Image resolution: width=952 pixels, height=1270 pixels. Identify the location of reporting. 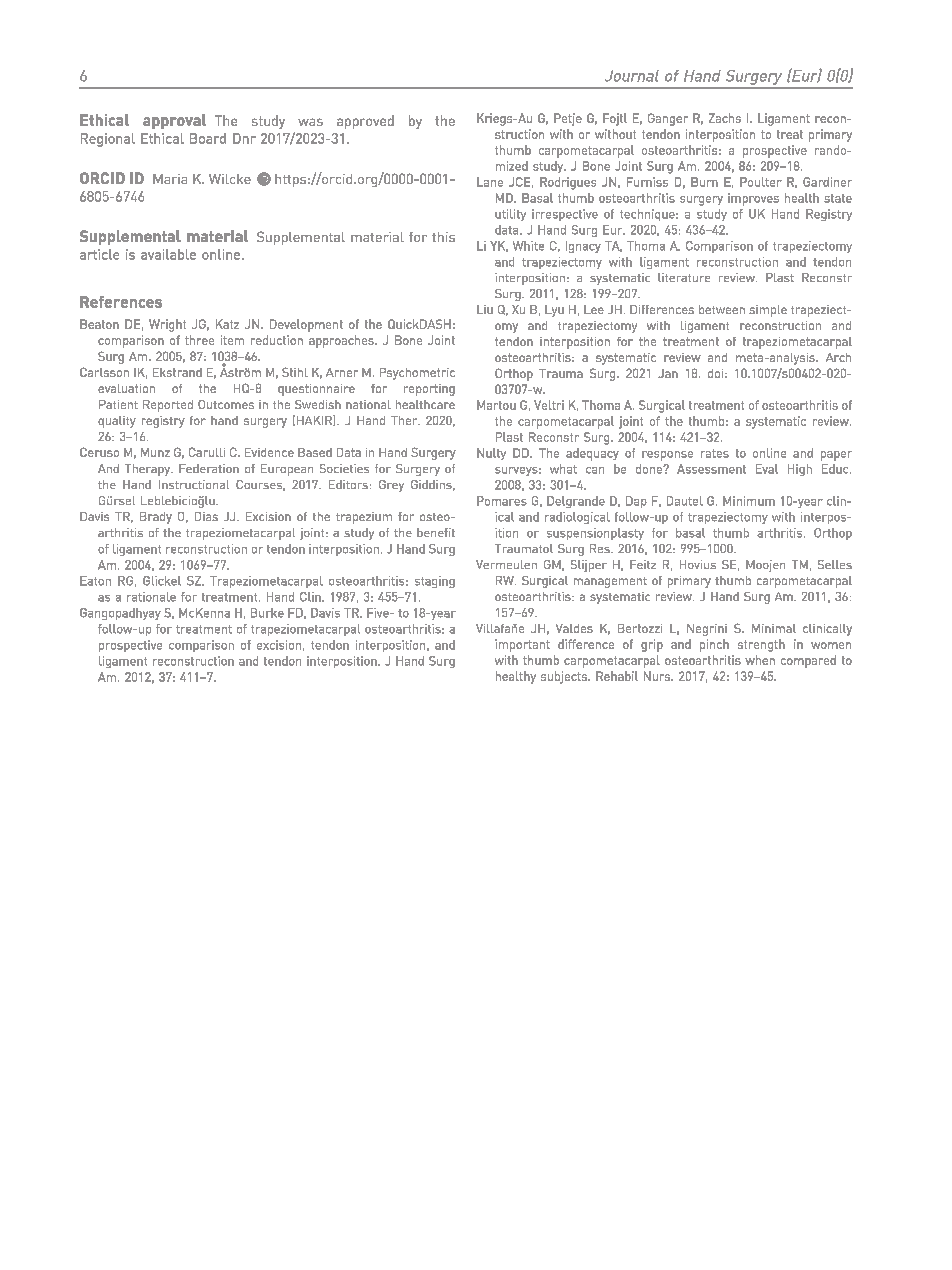
(429, 390).
